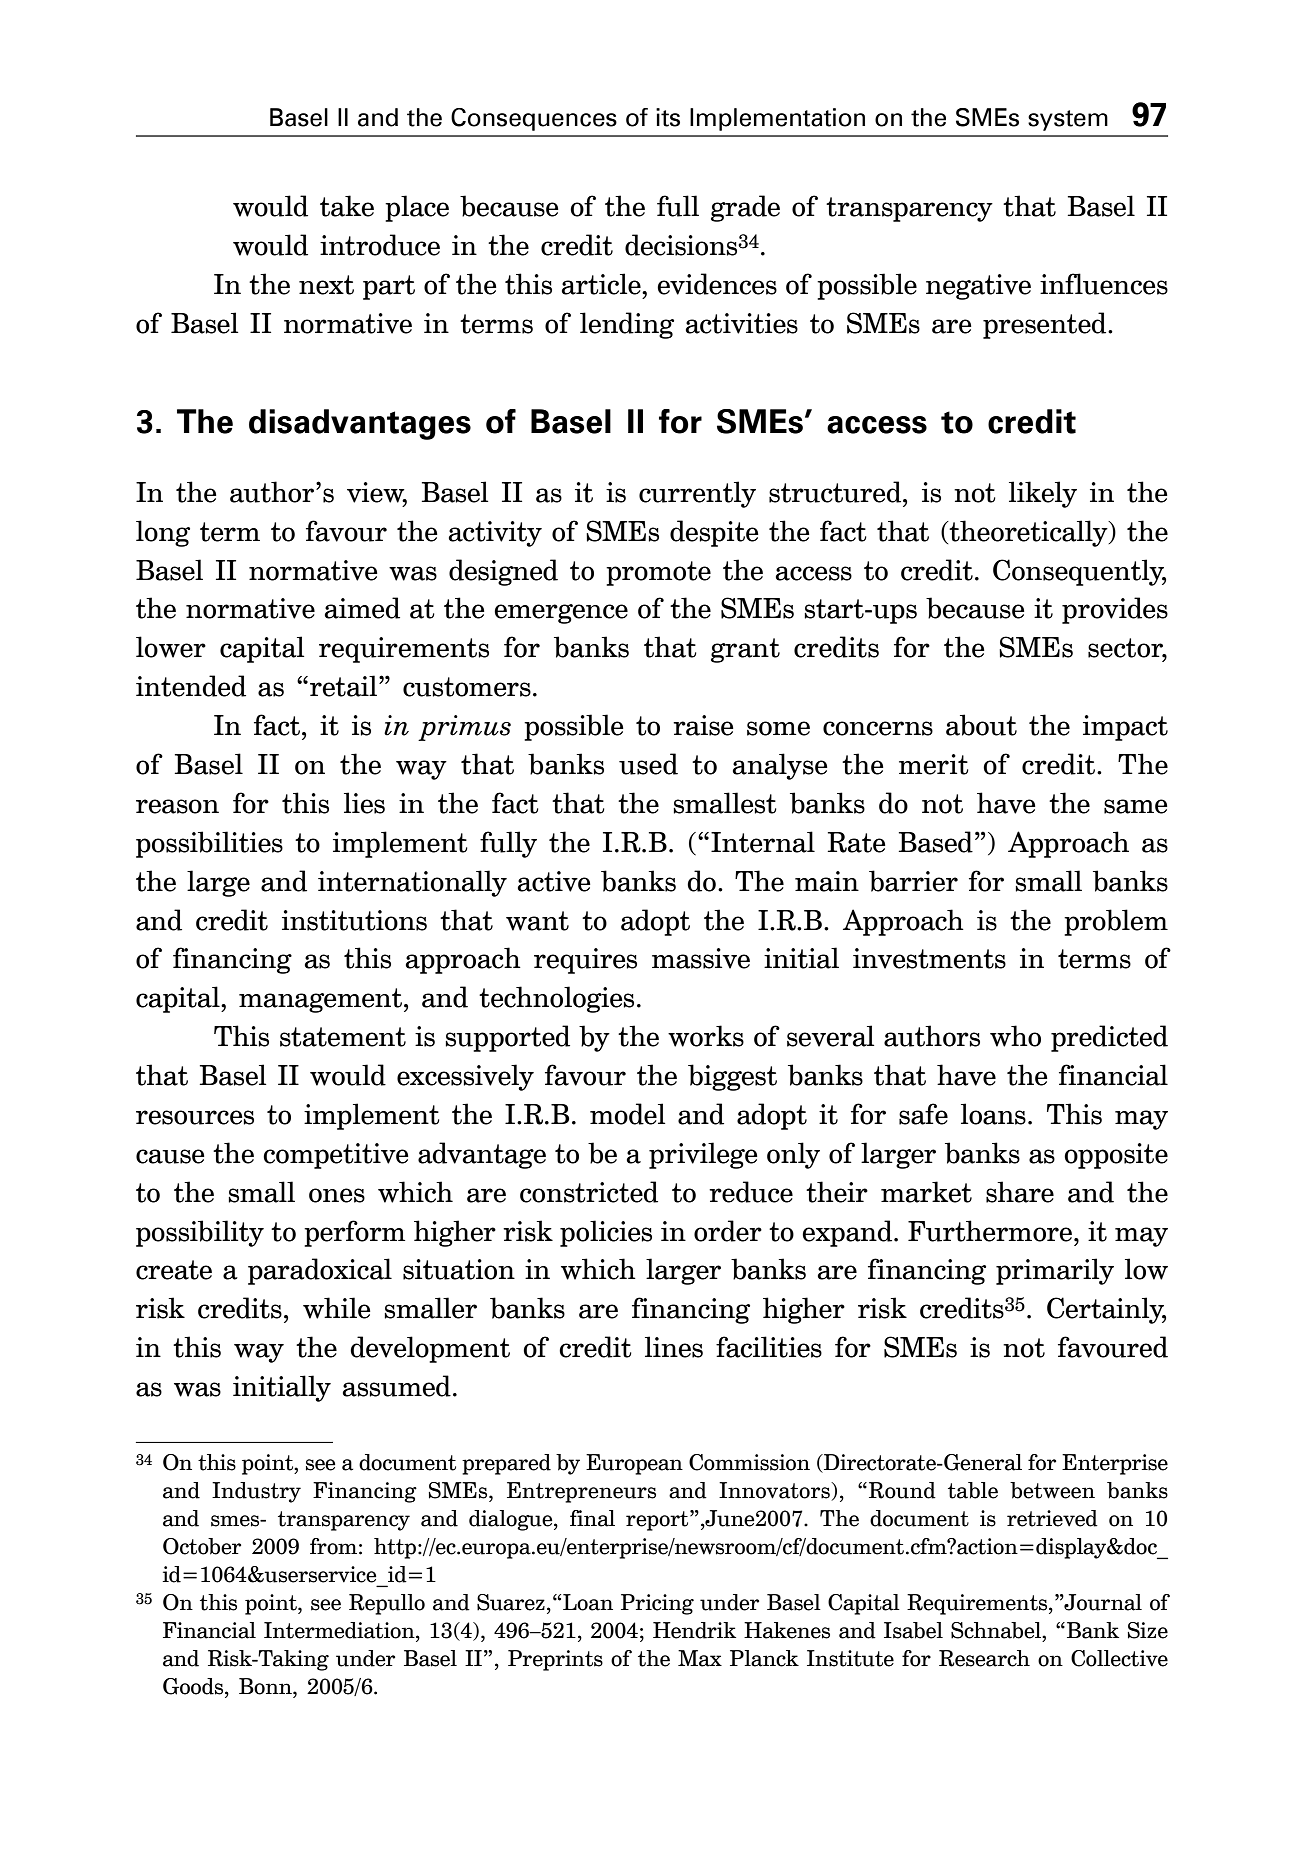  I want to click on about, so click(981, 725).
